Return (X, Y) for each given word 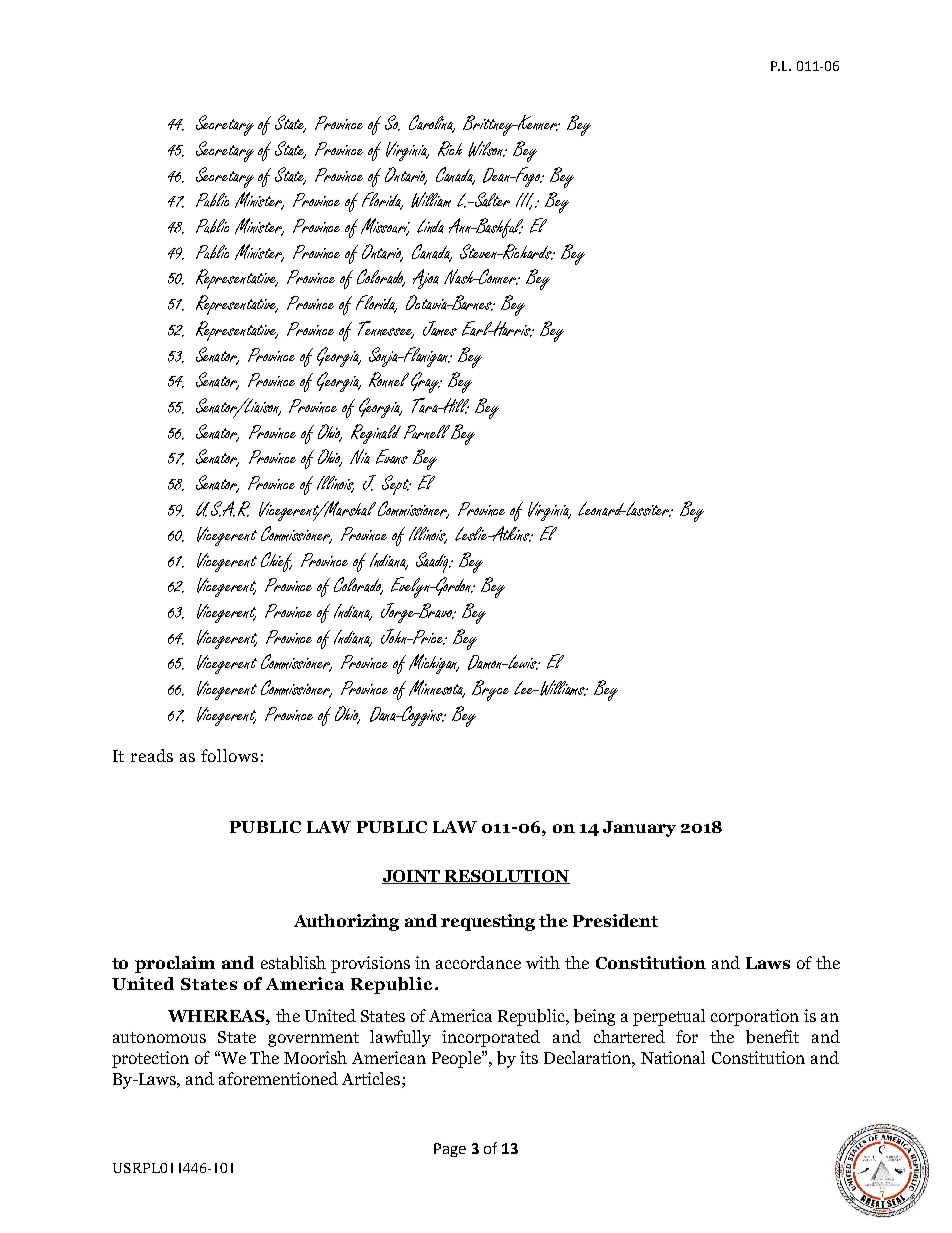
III (526, 201)
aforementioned (278, 1078)
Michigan (434, 664)
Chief (276, 562)
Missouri (385, 227)
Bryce (490, 690)
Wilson (487, 149)
